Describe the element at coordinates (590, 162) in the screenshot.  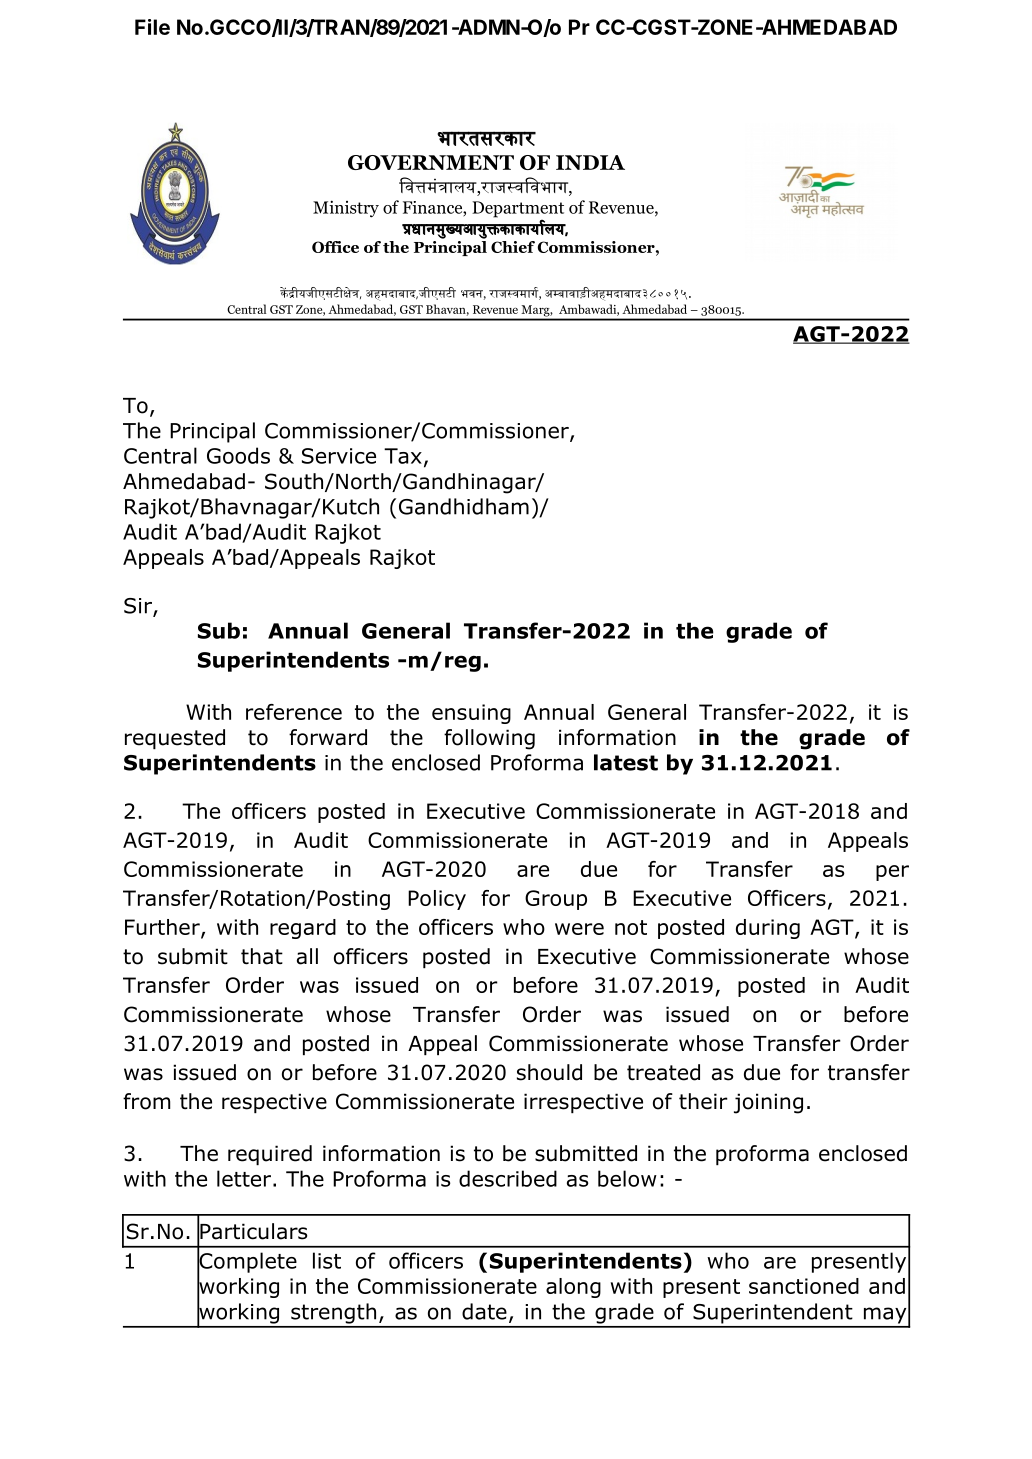
I see `INDIA` at that location.
